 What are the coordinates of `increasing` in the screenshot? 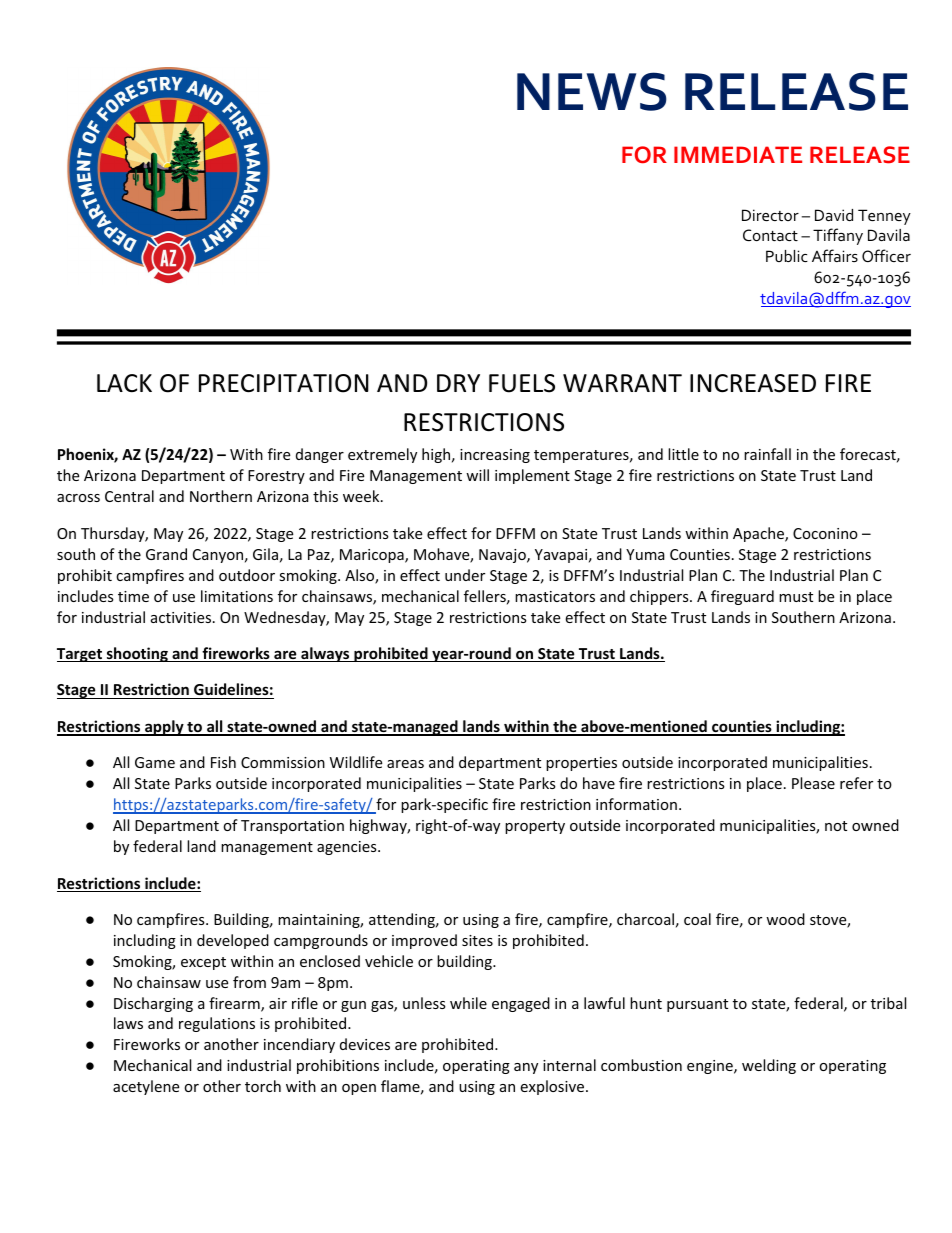 It's located at (495, 456).
